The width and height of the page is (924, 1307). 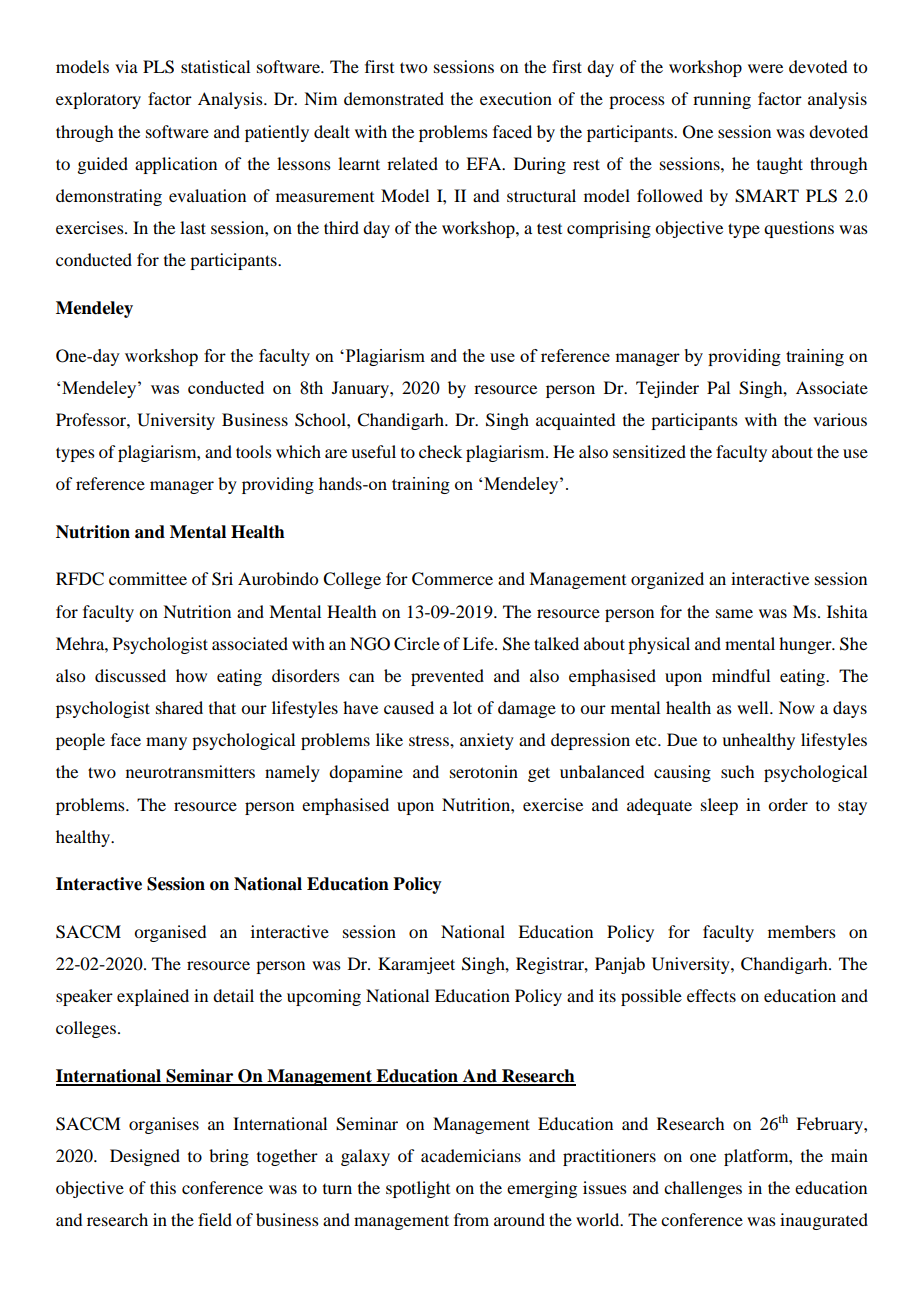 I want to click on challenges, so click(x=703, y=1189).
